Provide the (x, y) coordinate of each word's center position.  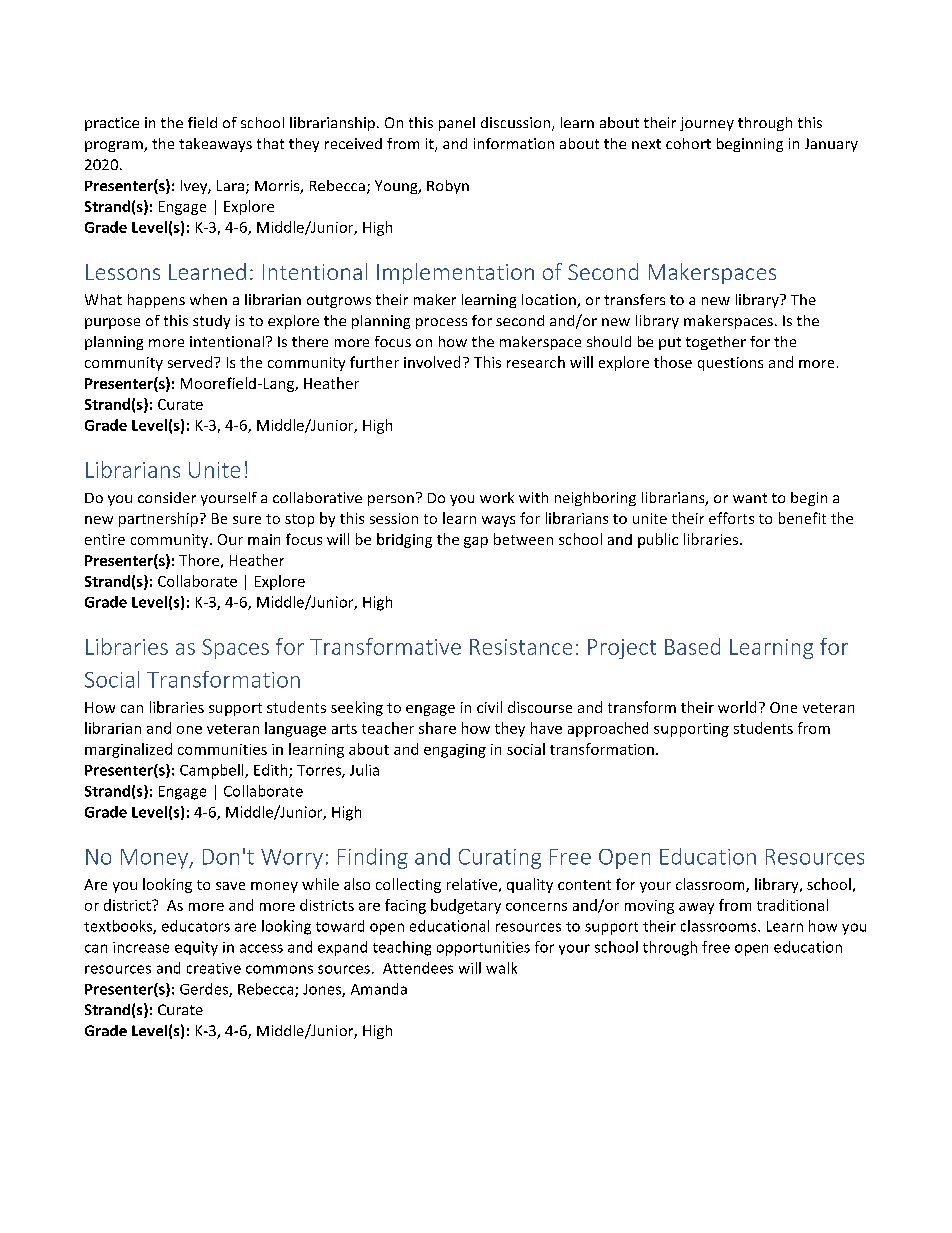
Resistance (521, 647)
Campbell (213, 771)
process (441, 323)
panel (457, 124)
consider (167, 497)
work (497, 497)
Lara (232, 187)
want (750, 498)
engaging (455, 751)
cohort (688, 143)
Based (692, 646)
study (211, 322)
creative (214, 968)
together (716, 343)
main (264, 539)
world (737, 707)
